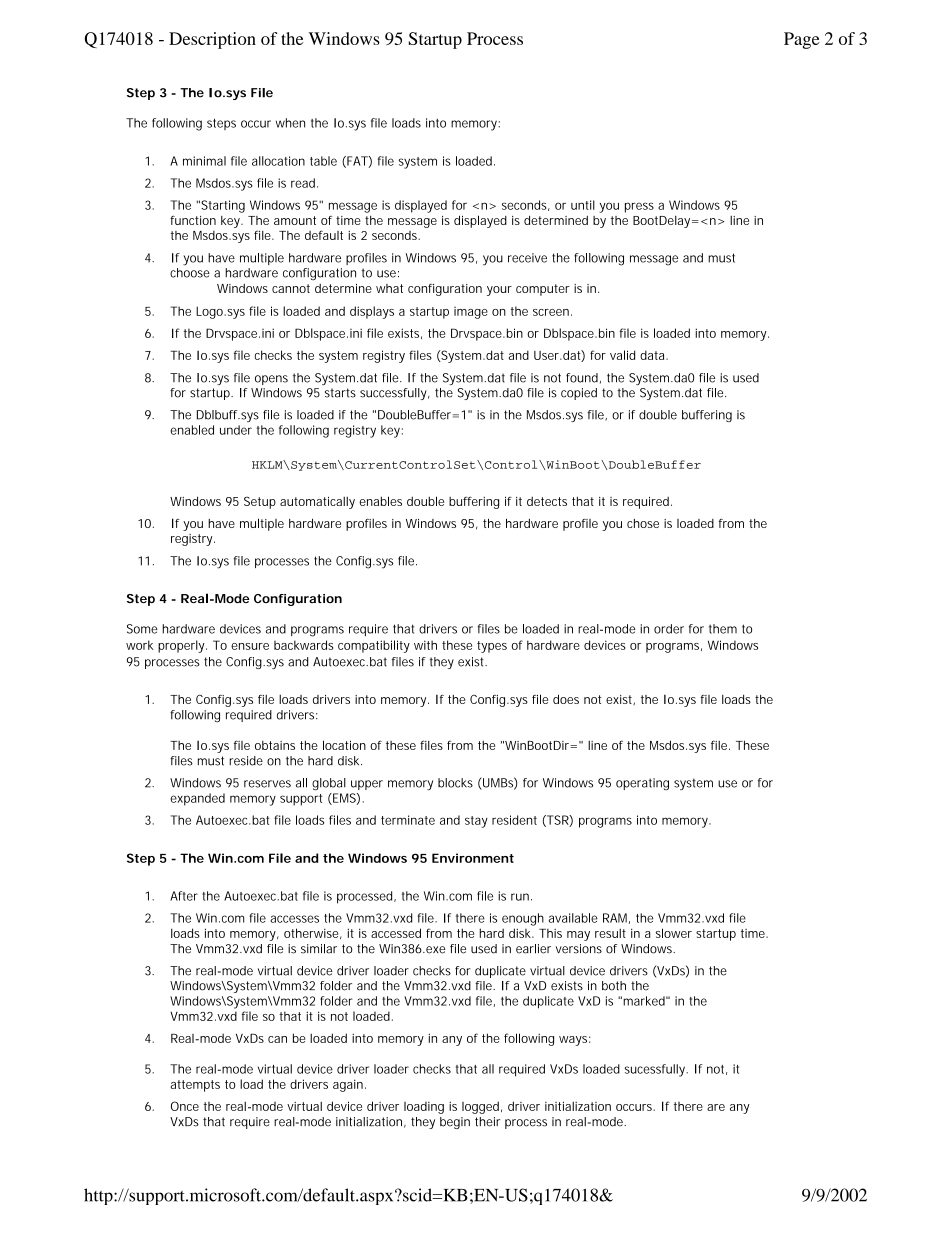  Describe the element at coordinates (236, 430) in the screenshot. I see `under` at that location.
